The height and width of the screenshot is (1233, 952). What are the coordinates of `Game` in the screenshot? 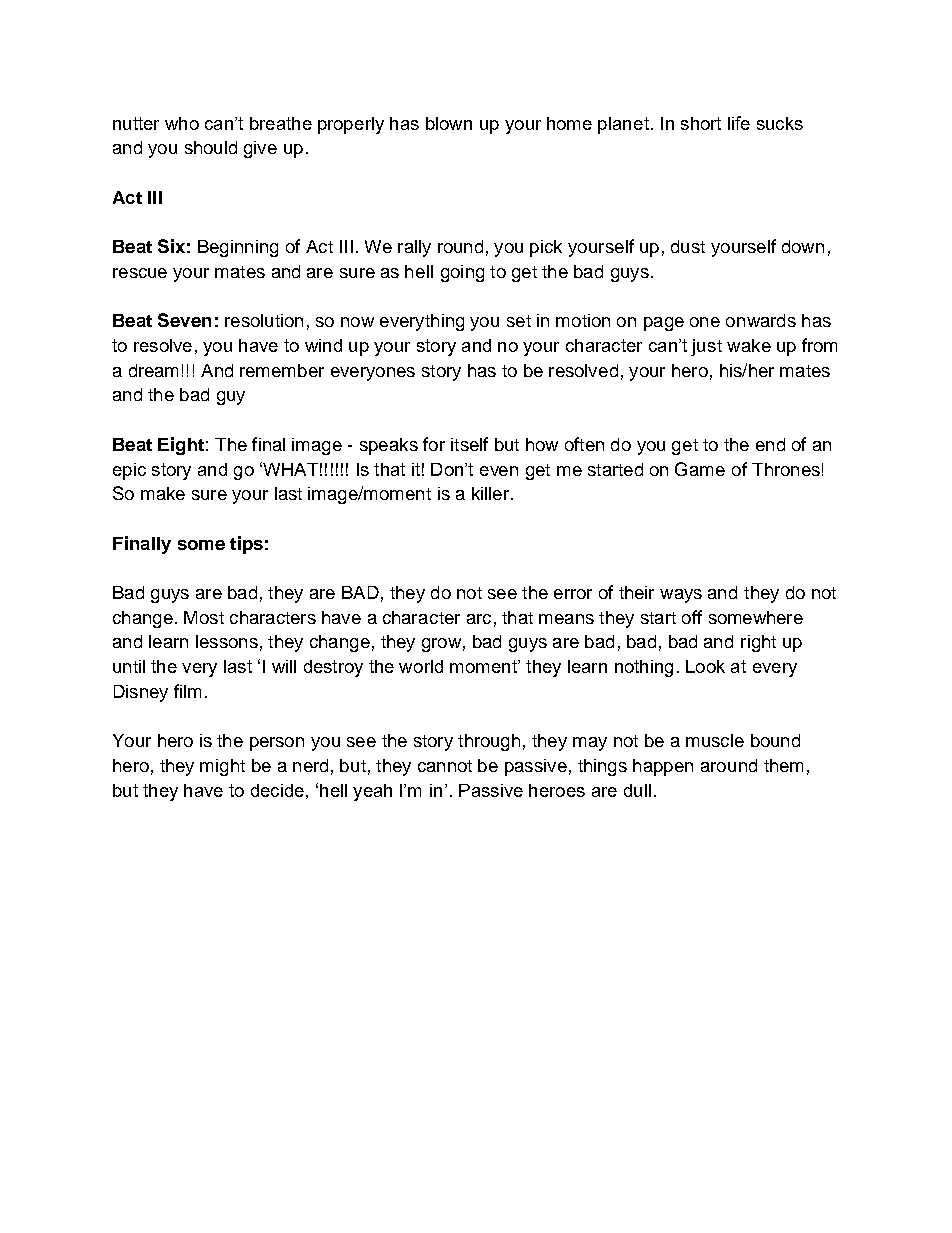 It's located at (700, 469).
